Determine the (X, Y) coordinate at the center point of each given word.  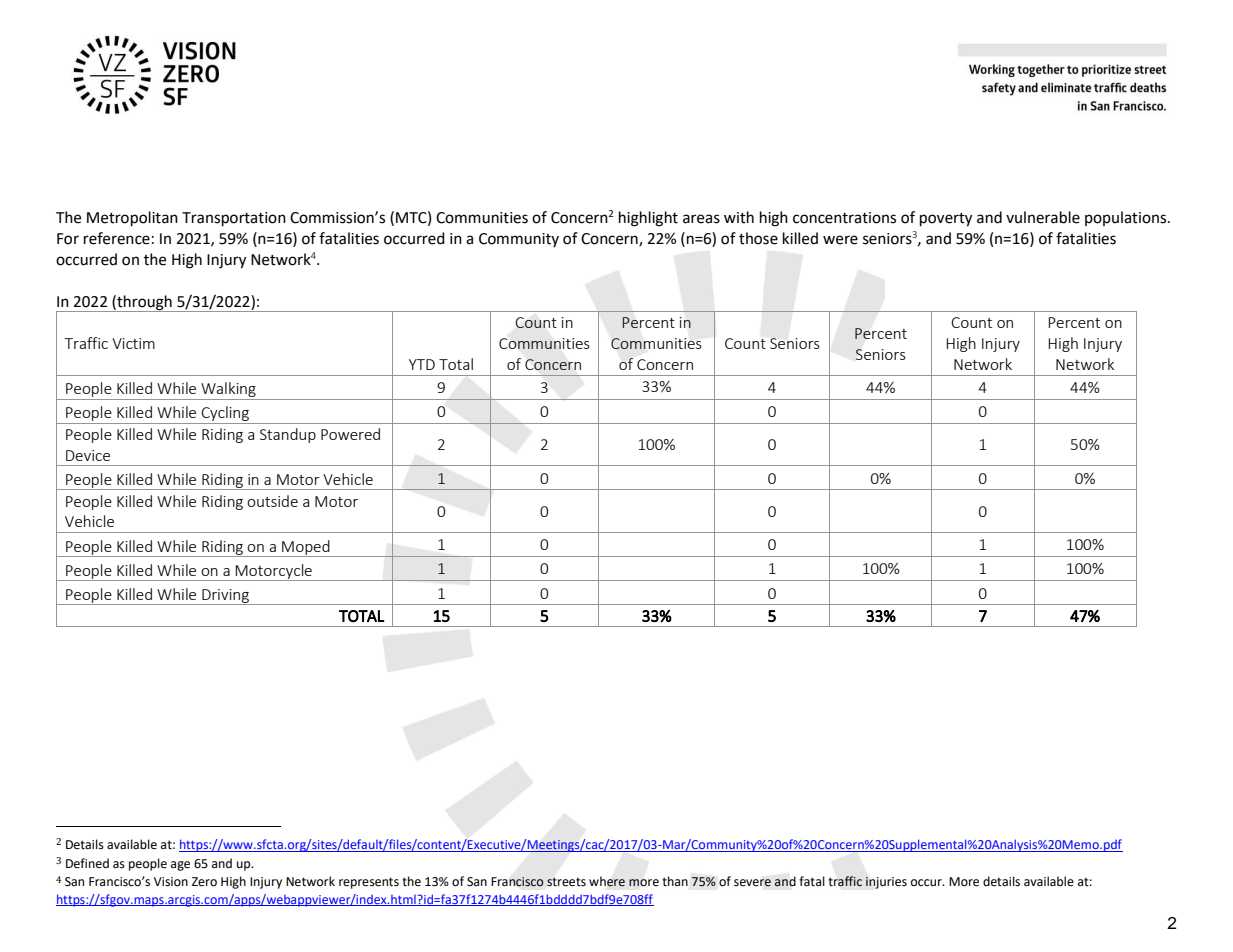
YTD (422, 364)
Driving (225, 597)
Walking (228, 391)
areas (701, 219)
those (758, 238)
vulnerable (1043, 217)
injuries (886, 883)
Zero (204, 882)
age (180, 866)
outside (272, 501)
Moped (306, 548)
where (607, 881)
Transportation (234, 219)
